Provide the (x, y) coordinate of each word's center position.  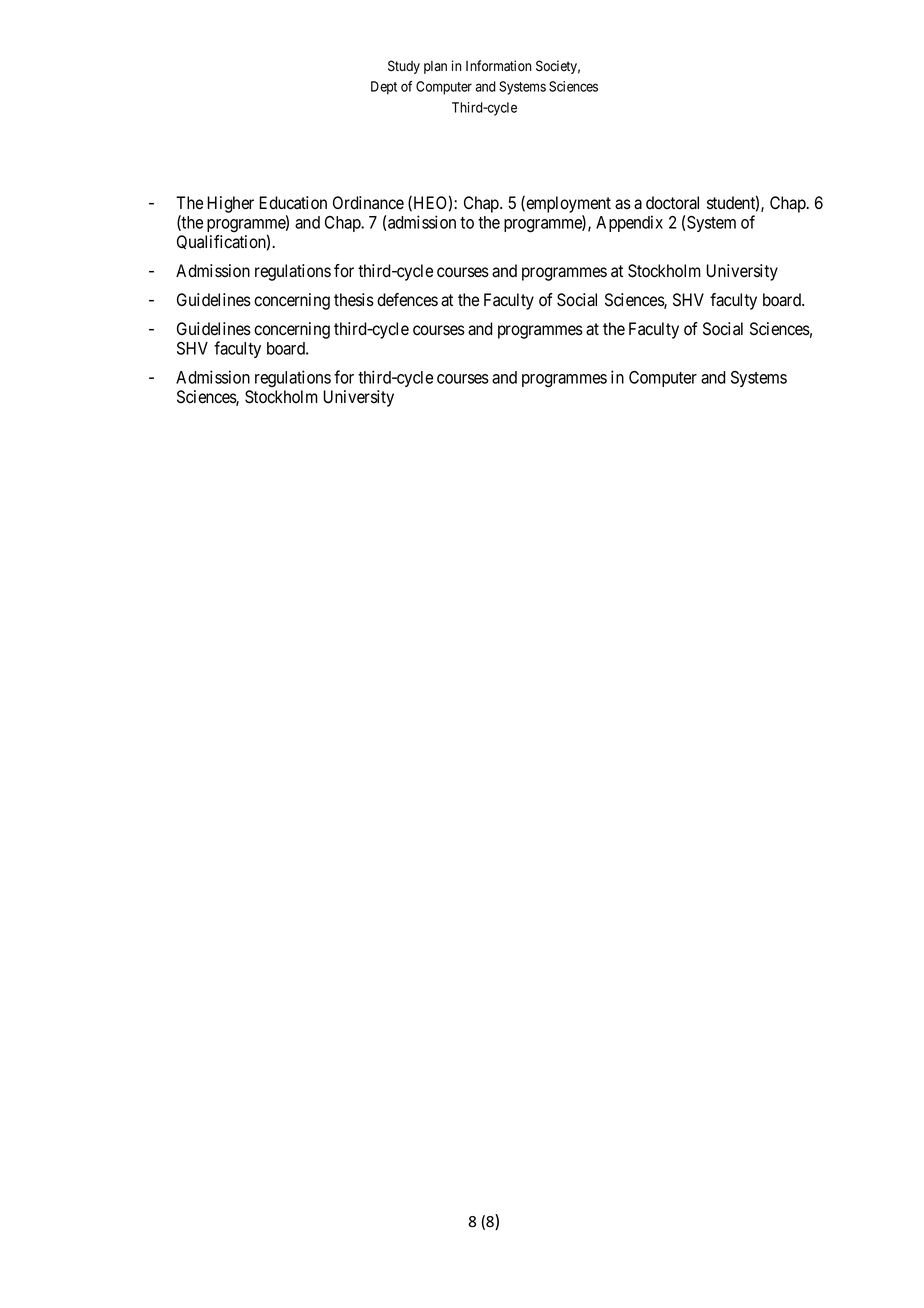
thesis (354, 300)
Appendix (629, 223)
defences (407, 300)
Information (498, 66)
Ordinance (368, 203)
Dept (384, 88)
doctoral (672, 203)
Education (293, 203)
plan (435, 67)
